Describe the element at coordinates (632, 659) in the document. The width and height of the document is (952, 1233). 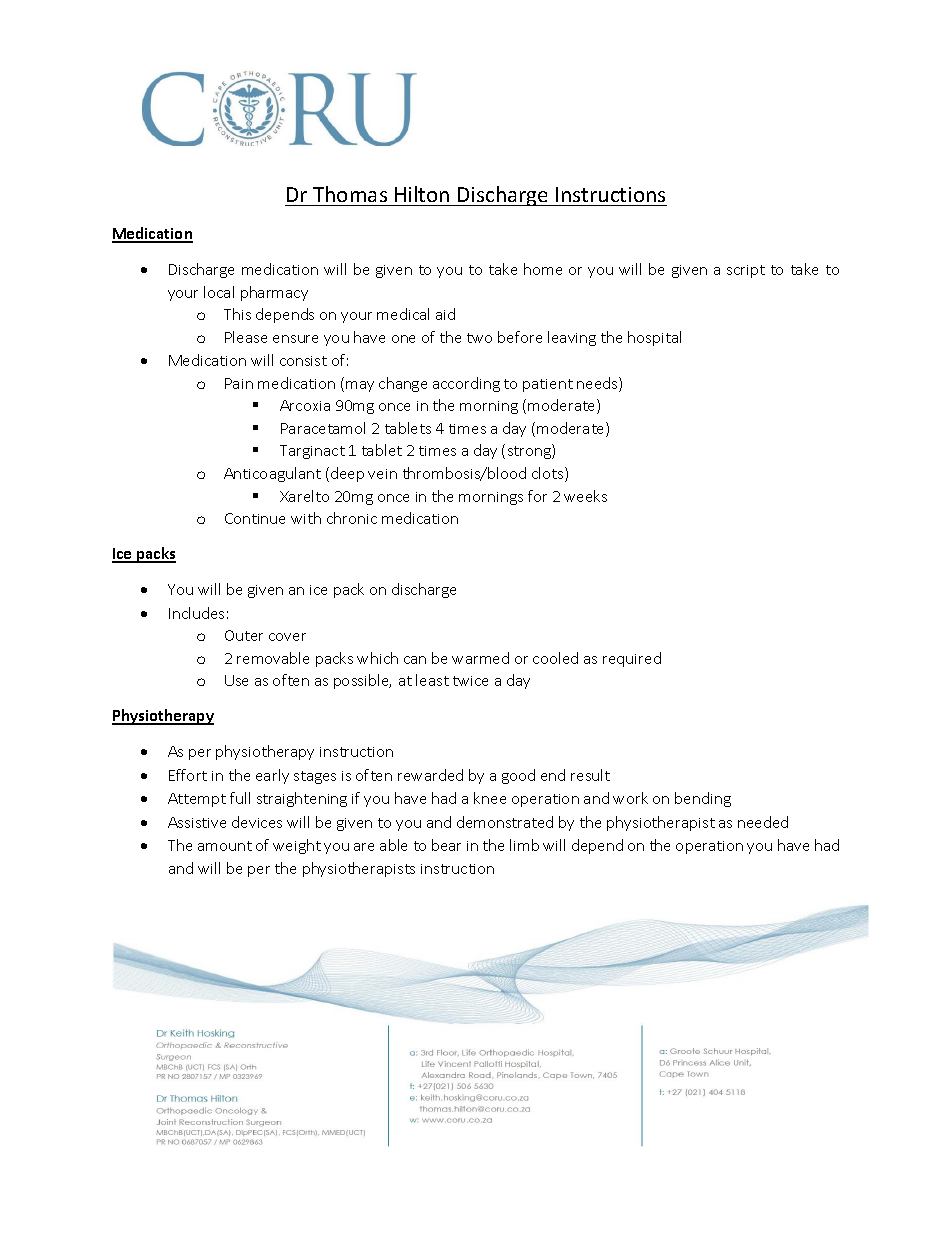
I see `required` at that location.
